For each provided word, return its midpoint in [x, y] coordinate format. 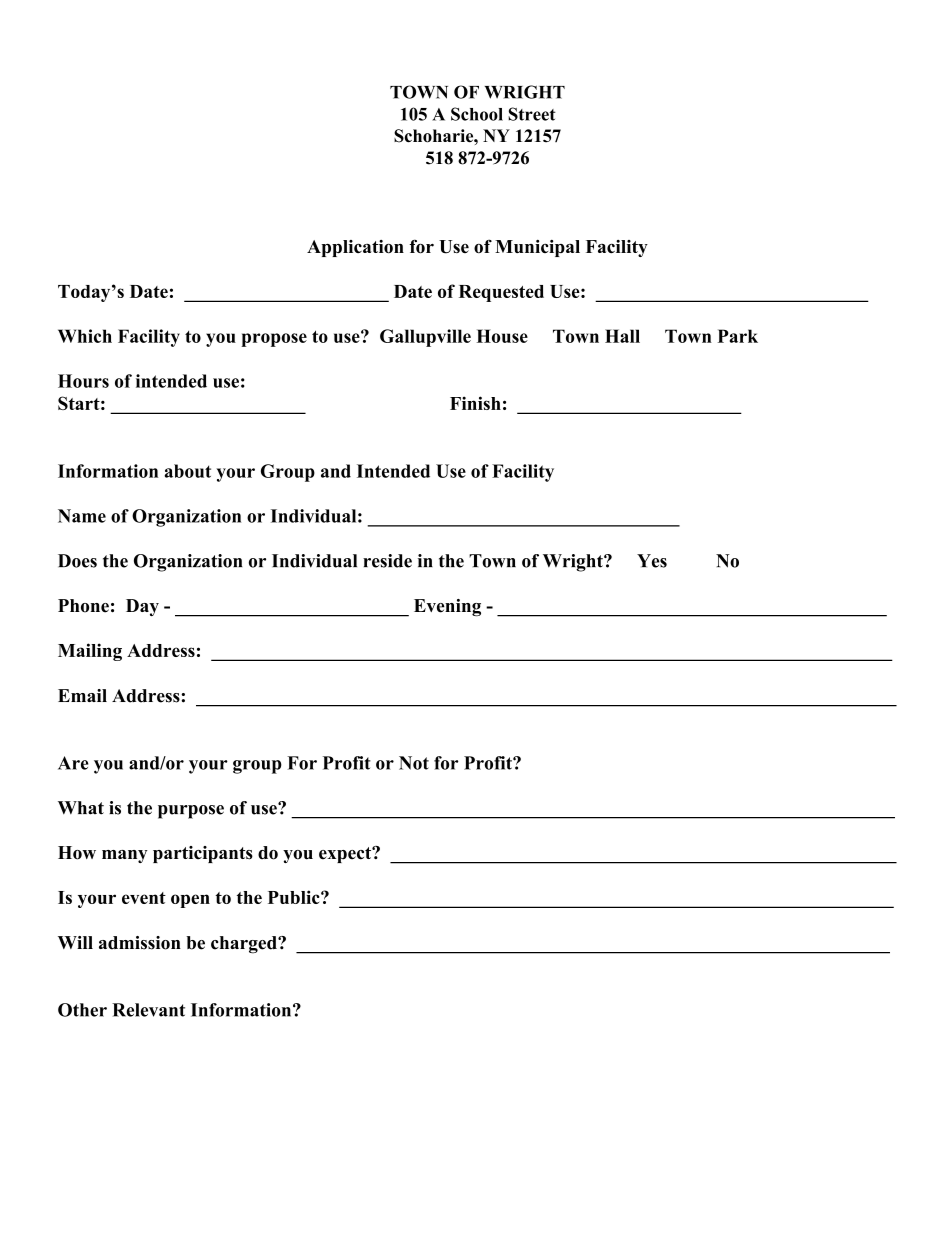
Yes [652, 561]
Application [355, 248]
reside [387, 561]
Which [85, 336]
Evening [447, 607]
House [502, 336]
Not [414, 763]
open [190, 901]
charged [245, 945]
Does [77, 561]
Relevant [148, 1010]
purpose [191, 812]
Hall [622, 336]
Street [532, 114]
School [477, 114]
